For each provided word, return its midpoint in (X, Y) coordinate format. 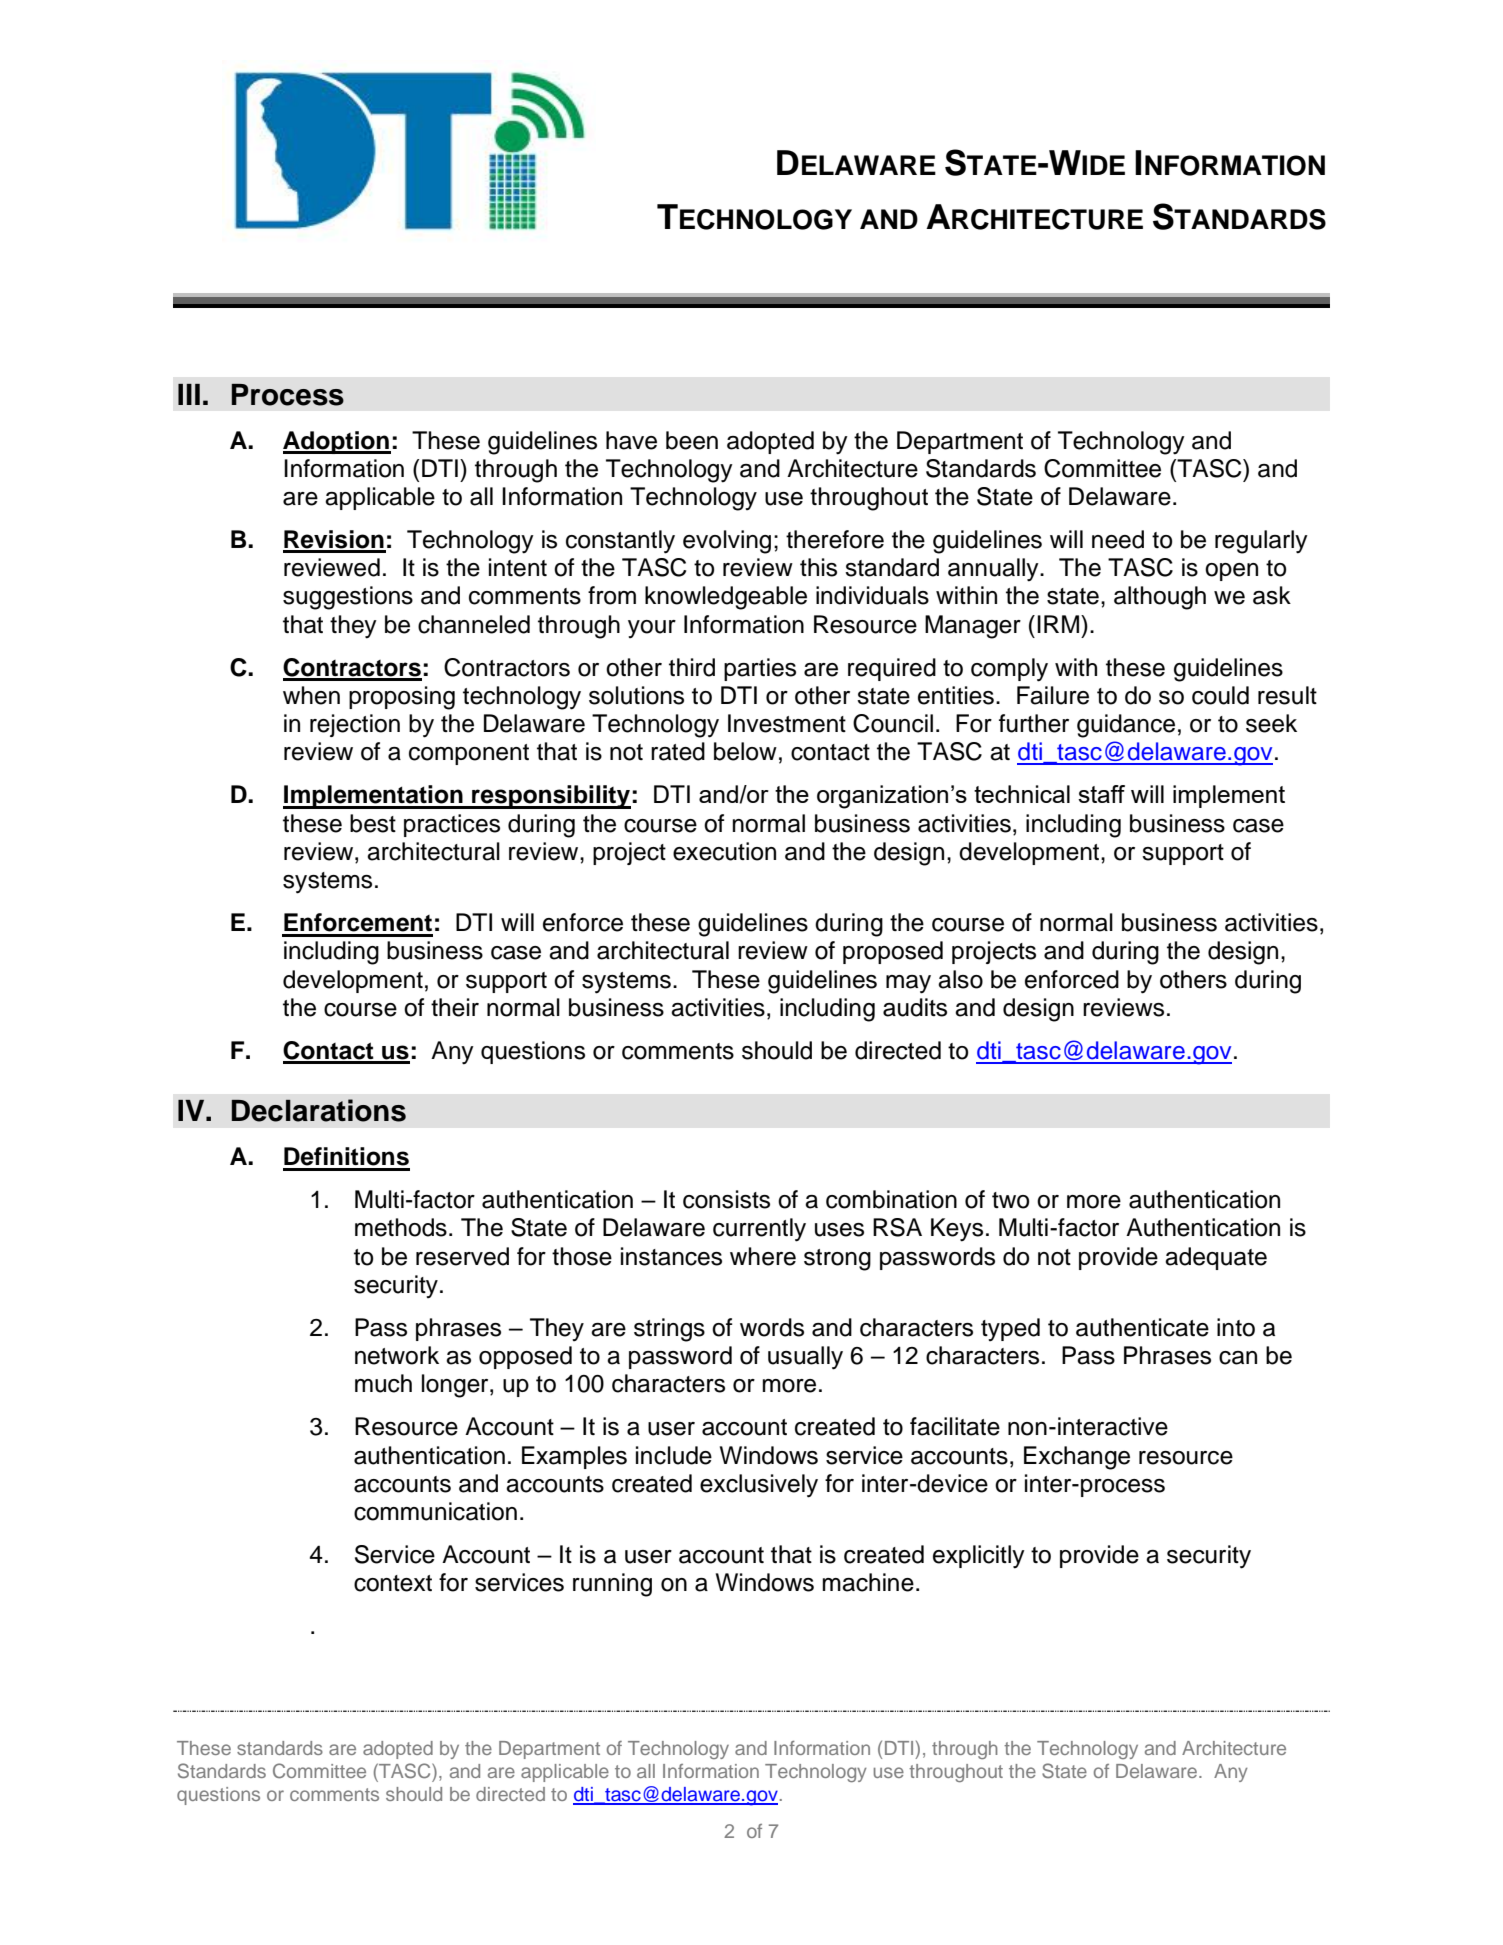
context (393, 1583)
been (692, 440)
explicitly (979, 1557)
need (1118, 539)
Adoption (337, 442)
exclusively (759, 1486)
